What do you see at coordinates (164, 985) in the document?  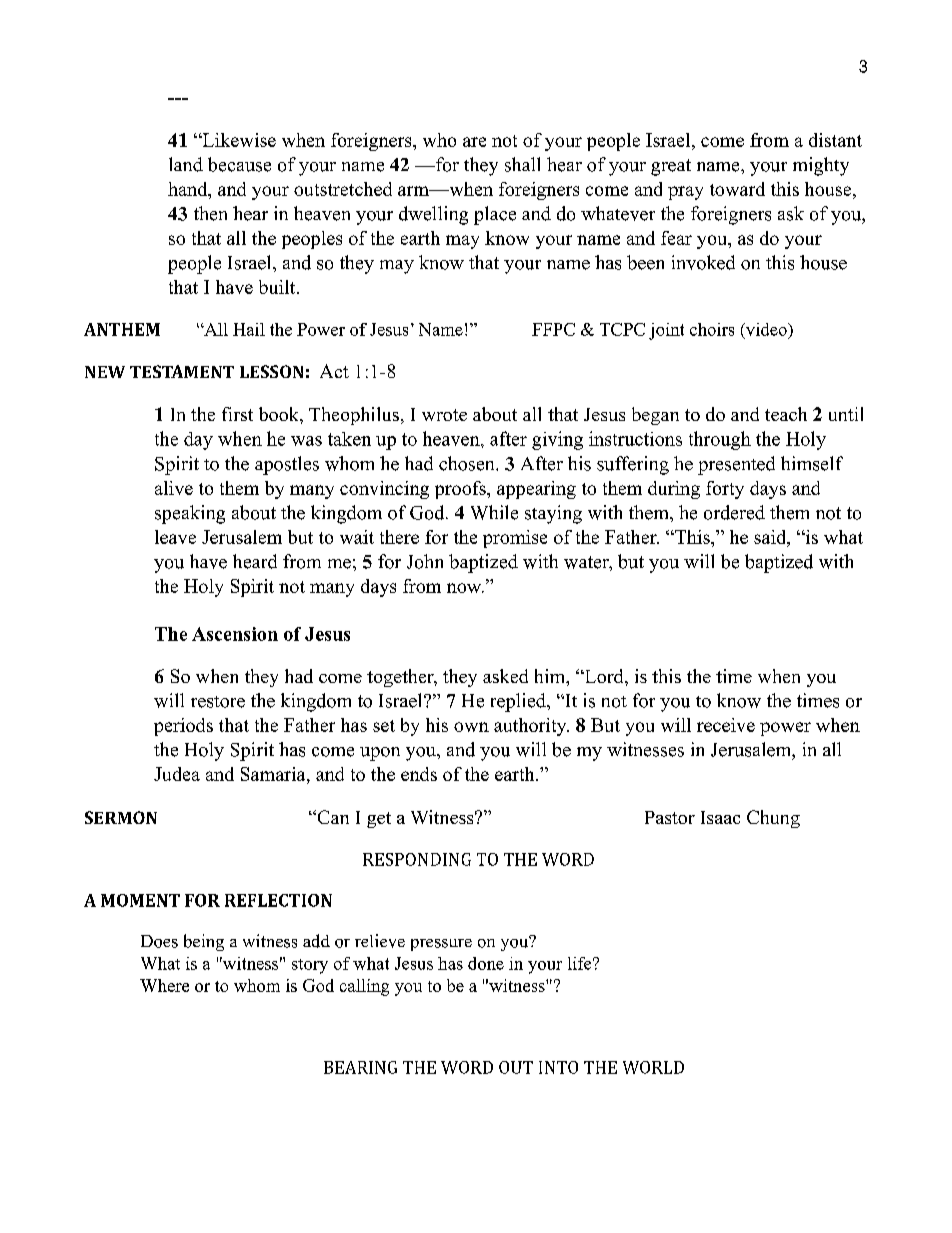 I see `Where` at bounding box center [164, 985].
